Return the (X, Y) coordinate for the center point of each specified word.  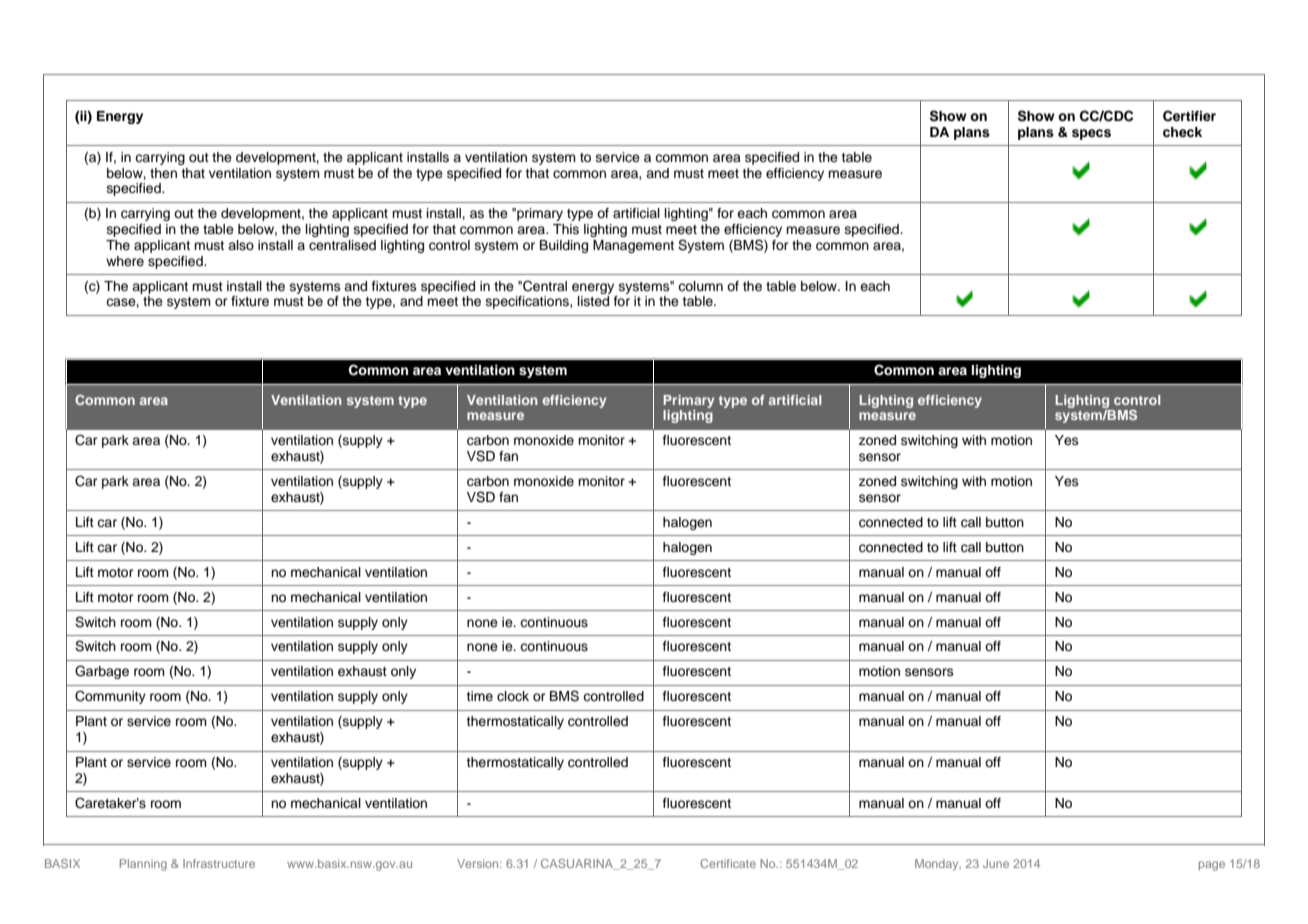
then (163, 173)
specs (1091, 134)
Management (633, 246)
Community (110, 697)
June (996, 863)
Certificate (728, 863)
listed (593, 301)
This (566, 229)
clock (513, 696)
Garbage (102, 672)
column (700, 286)
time (479, 696)
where (125, 261)
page (1212, 866)
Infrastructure (219, 863)
